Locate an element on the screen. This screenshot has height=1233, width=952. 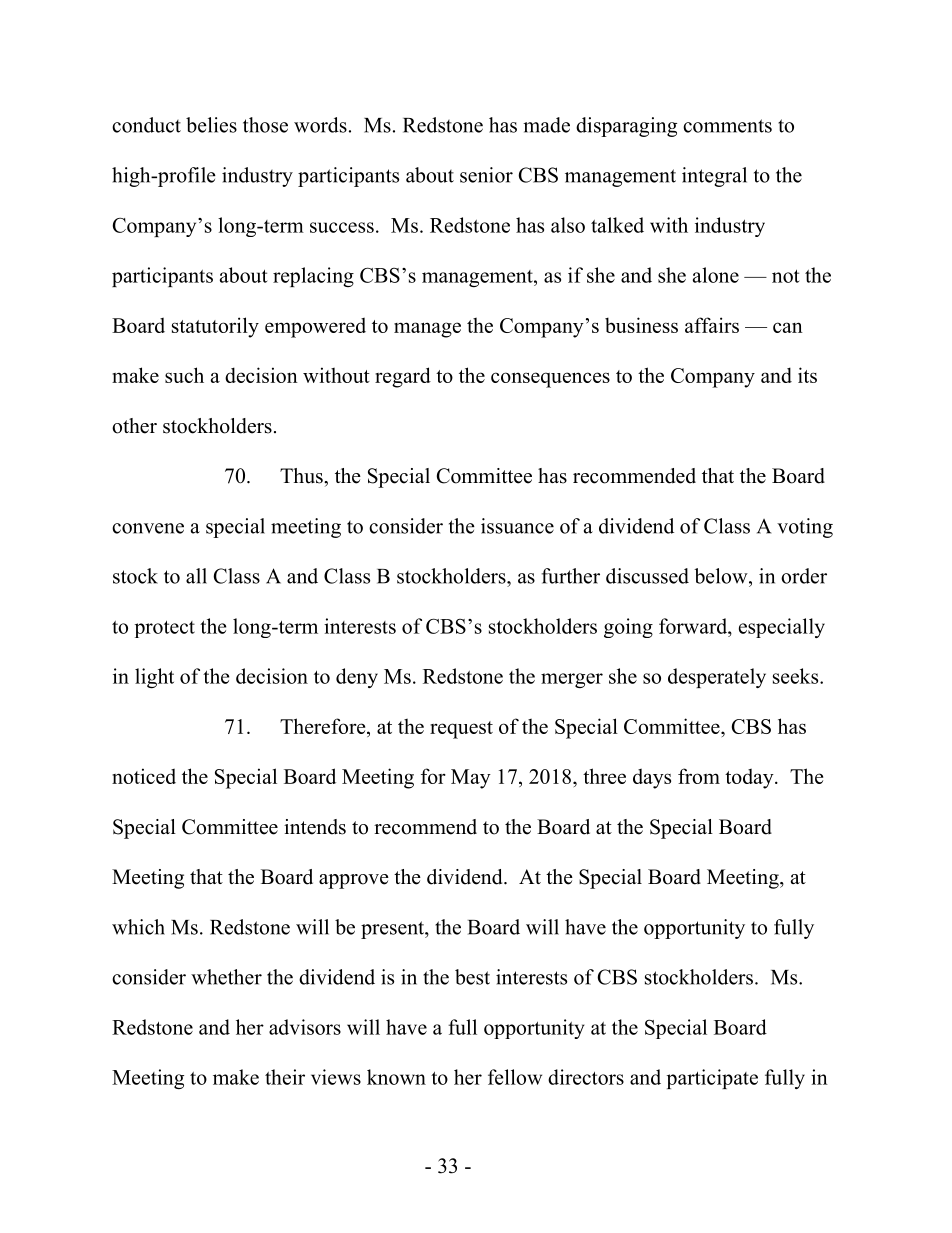
their is located at coordinates (285, 1077).
